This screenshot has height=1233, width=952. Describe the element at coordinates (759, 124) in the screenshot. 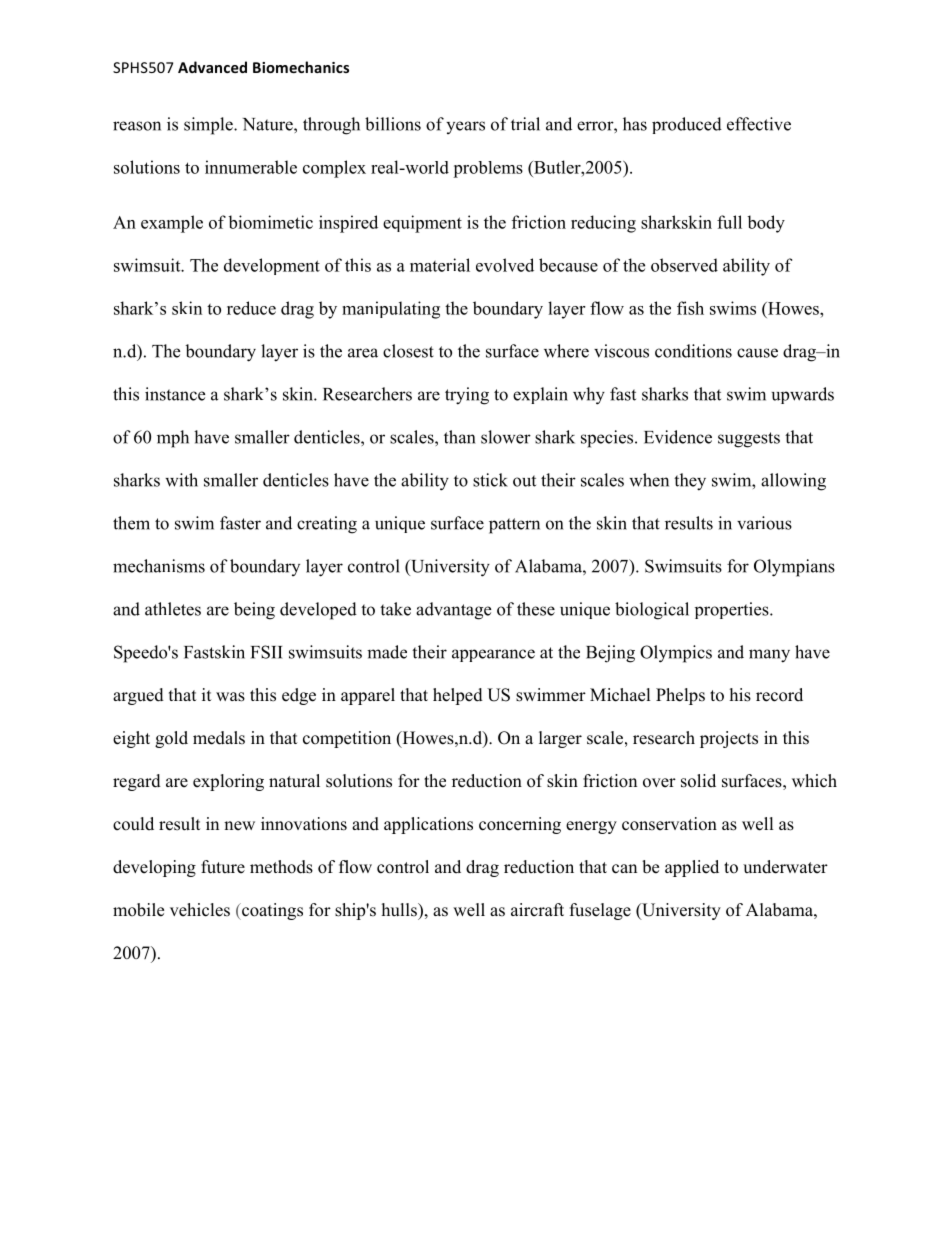

I see `effective` at that location.
